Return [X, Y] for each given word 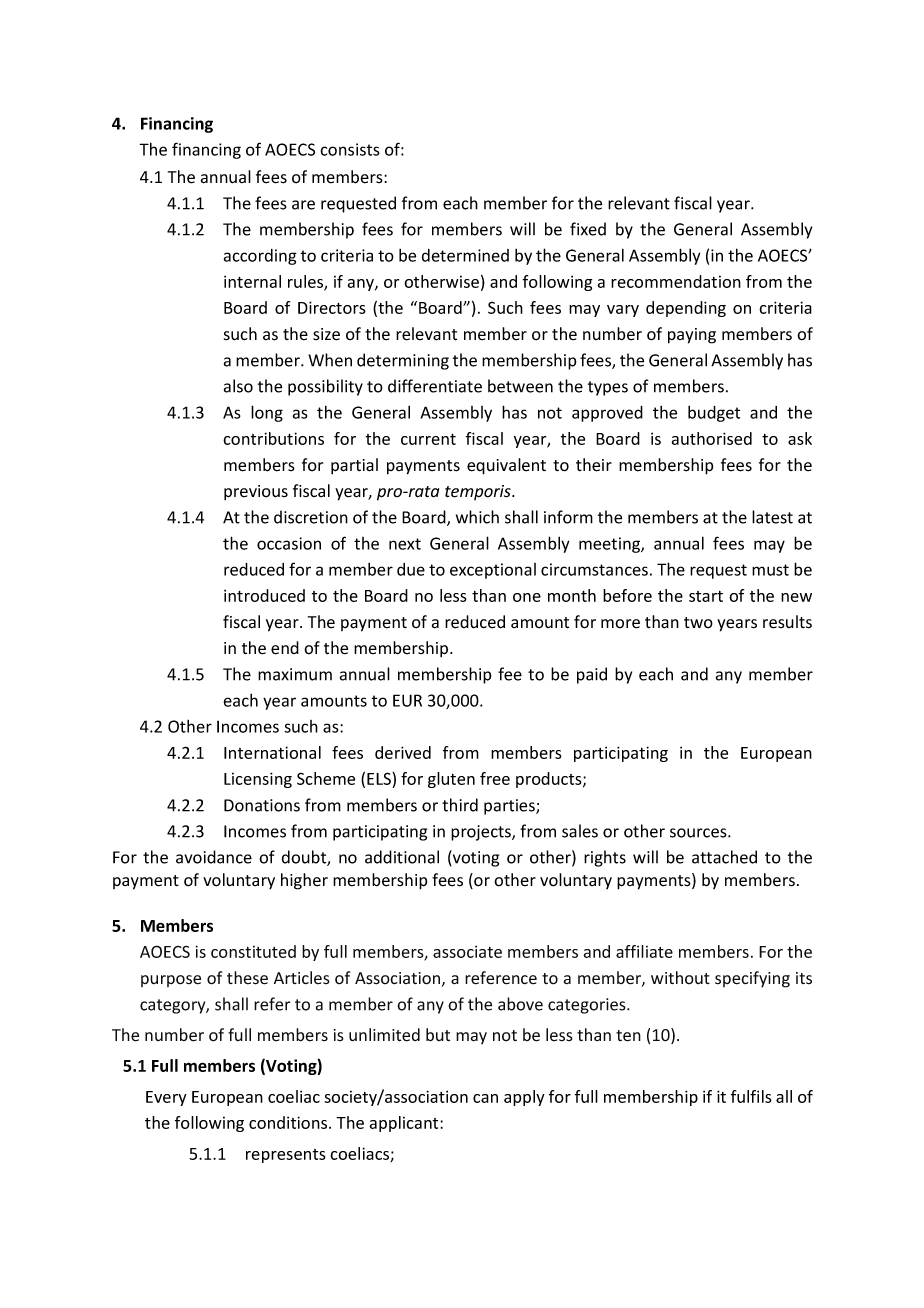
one [527, 597]
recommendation [676, 281]
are [303, 205]
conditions [289, 1122]
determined [465, 255]
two [698, 623]
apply [524, 1098]
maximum [295, 674]
